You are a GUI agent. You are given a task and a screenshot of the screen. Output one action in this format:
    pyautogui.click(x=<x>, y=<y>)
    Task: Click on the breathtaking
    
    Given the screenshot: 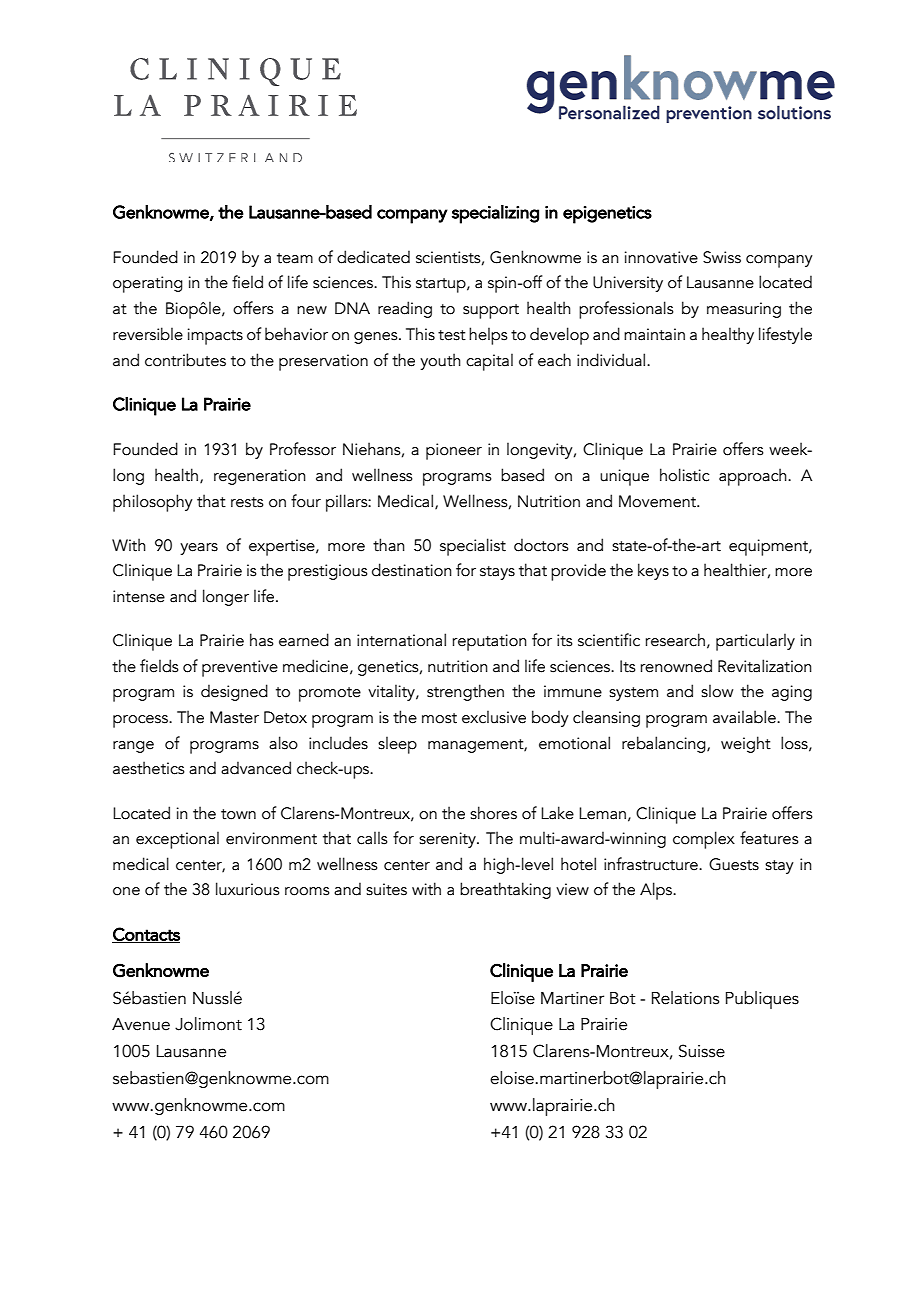 What is the action you would take?
    pyautogui.click(x=505, y=890)
